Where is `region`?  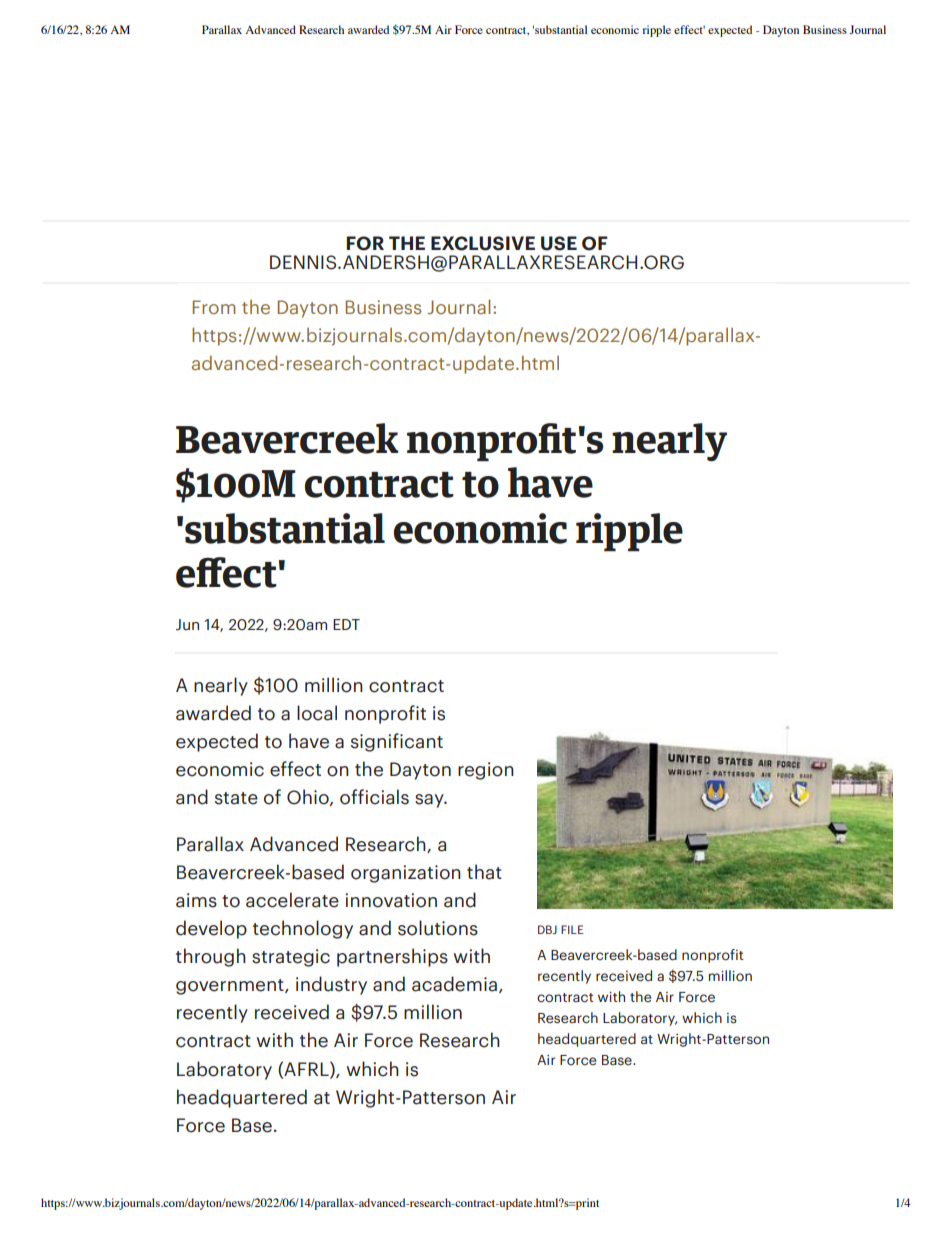 region is located at coordinates (486, 771).
